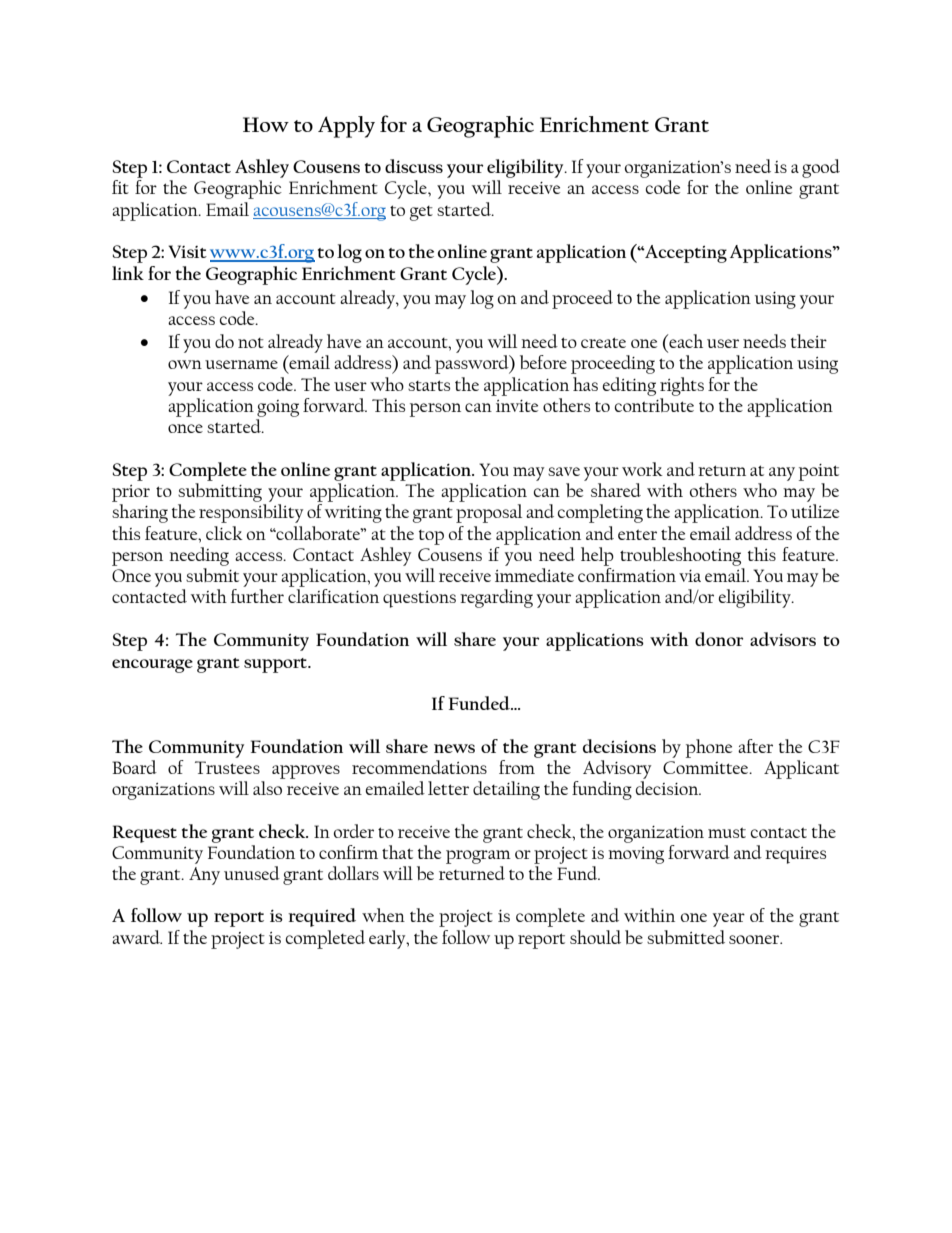  Describe the element at coordinates (821, 168) in the image. I see `good` at that location.
